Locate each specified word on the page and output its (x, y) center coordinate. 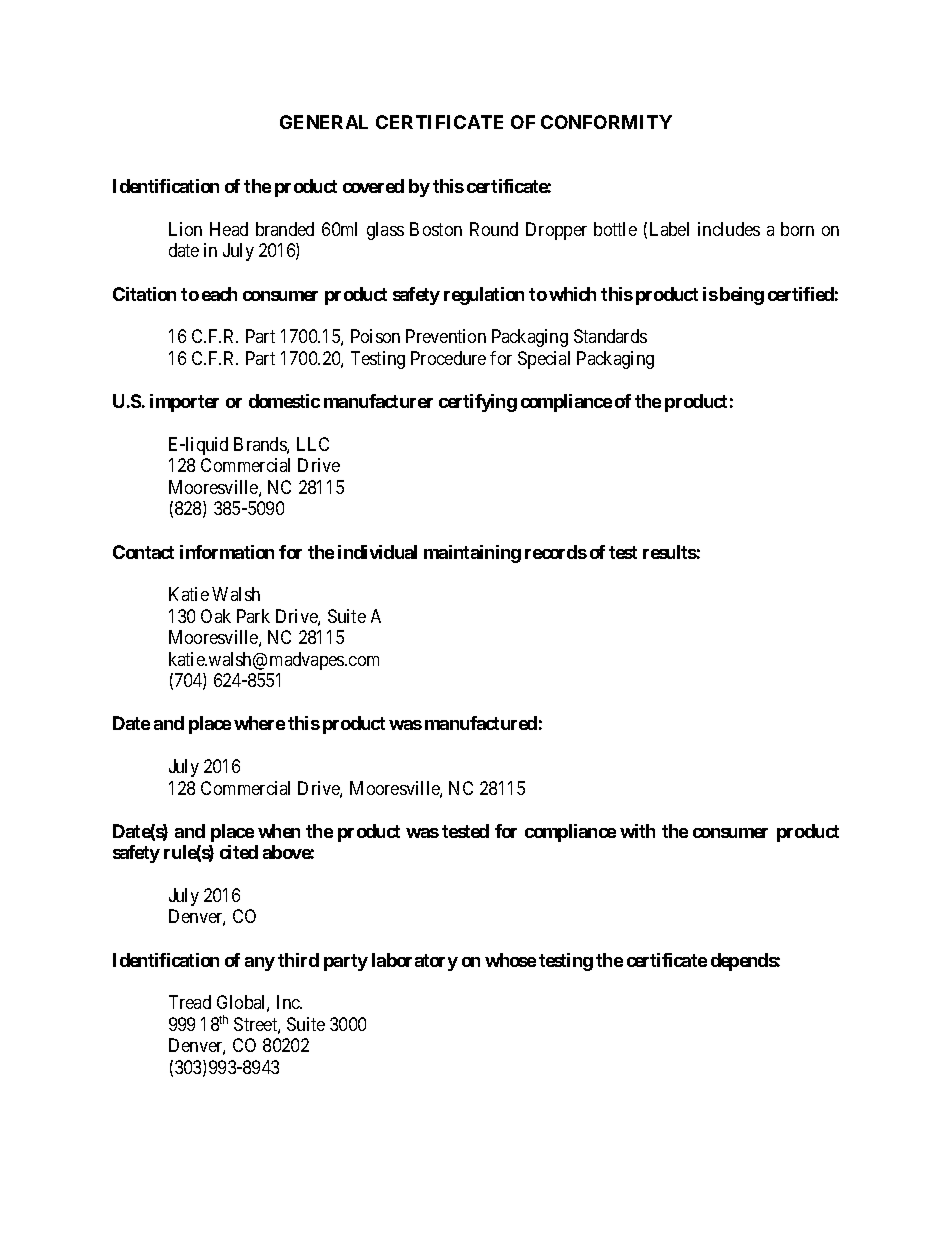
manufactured (481, 723)
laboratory (415, 962)
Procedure (448, 358)
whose (510, 960)
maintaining (472, 554)
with (637, 831)
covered (373, 186)
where (259, 723)
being (740, 296)
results (670, 552)
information (227, 552)
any (260, 964)
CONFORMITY (606, 122)
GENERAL (324, 122)
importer (184, 403)
